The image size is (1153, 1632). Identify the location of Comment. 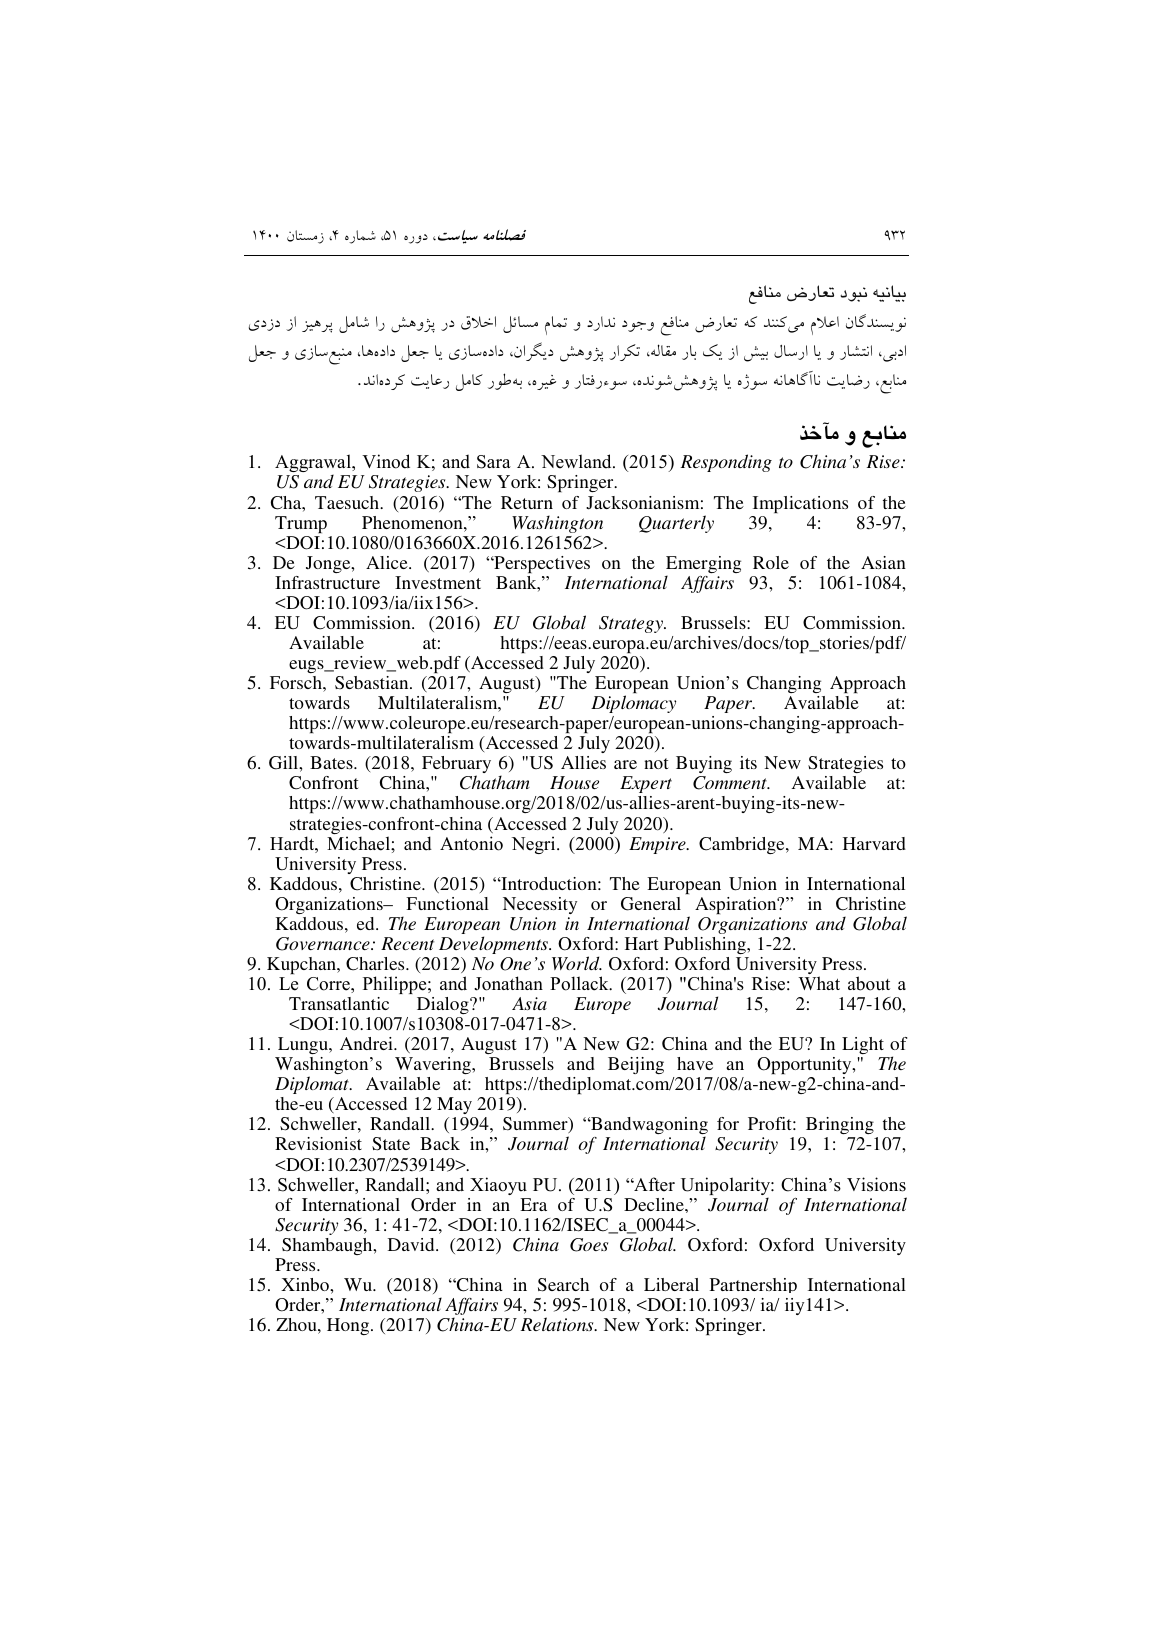
(731, 783).
